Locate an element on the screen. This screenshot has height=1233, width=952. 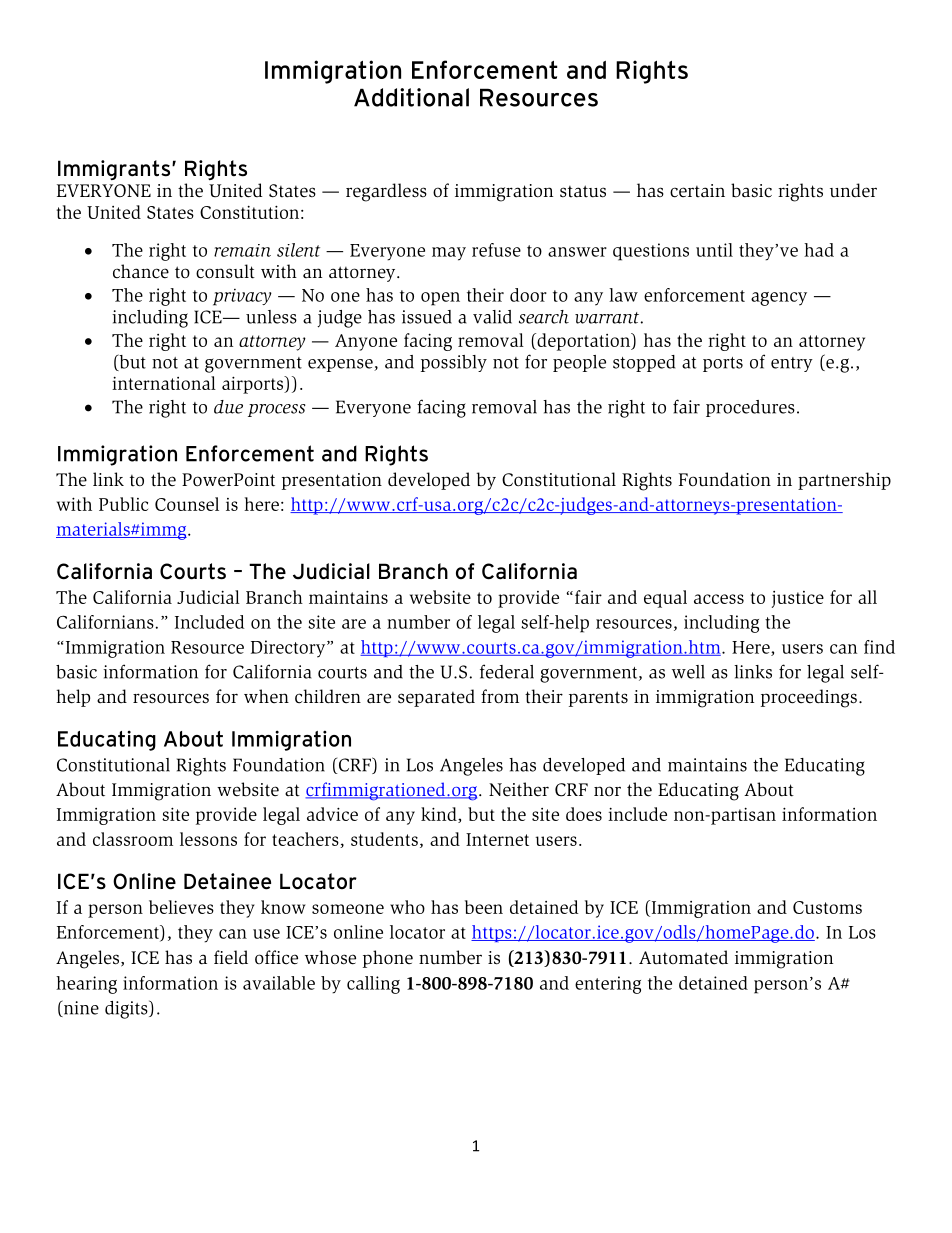
valid is located at coordinates (492, 317).
